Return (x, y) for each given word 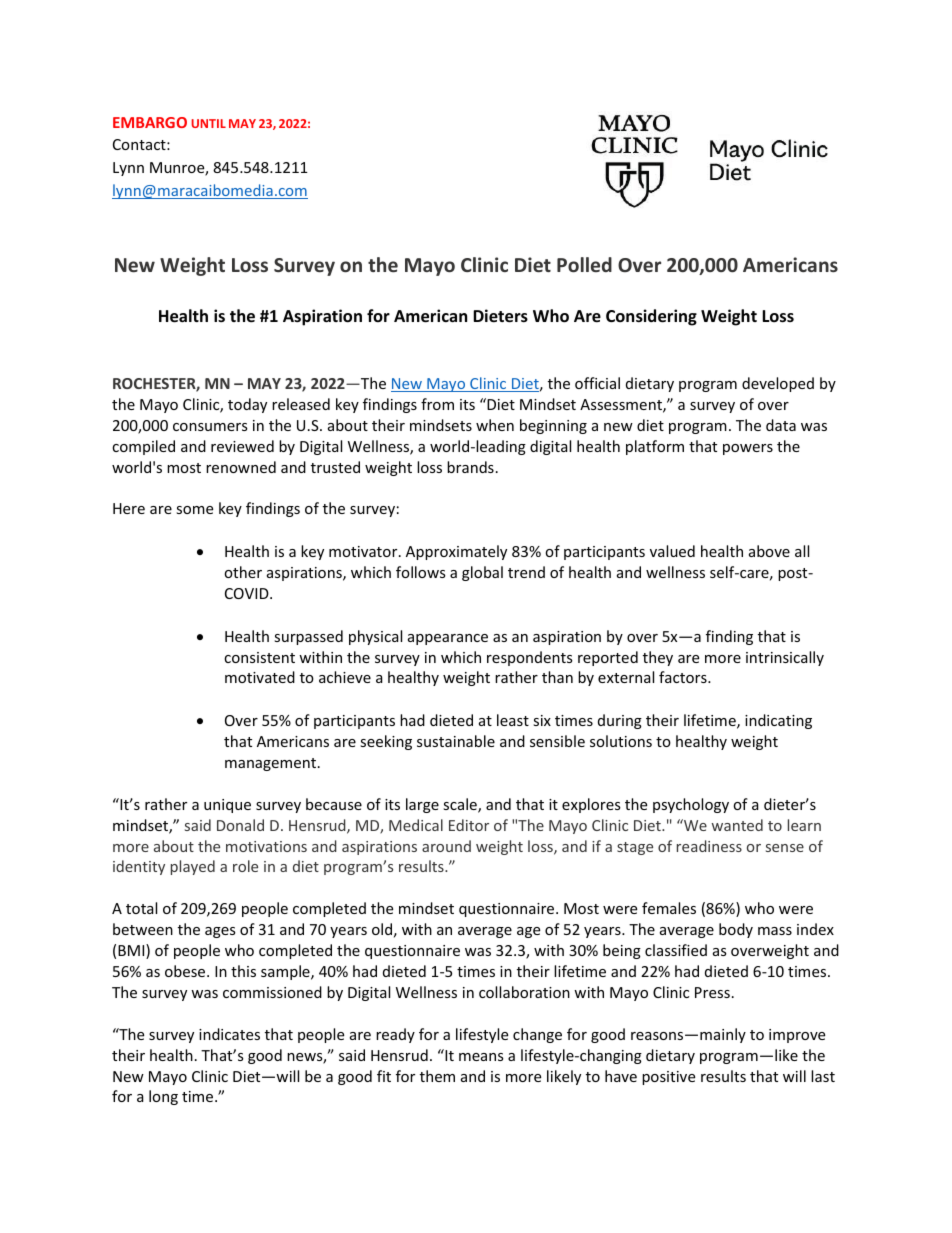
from (437, 404)
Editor (469, 825)
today (247, 405)
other (243, 572)
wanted (737, 825)
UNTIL (208, 123)
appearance (448, 639)
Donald (240, 825)
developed (778, 384)
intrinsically (785, 658)
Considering (651, 317)
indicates (229, 1034)
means (481, 1057)
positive (668, 1078)
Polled (584, 264)
